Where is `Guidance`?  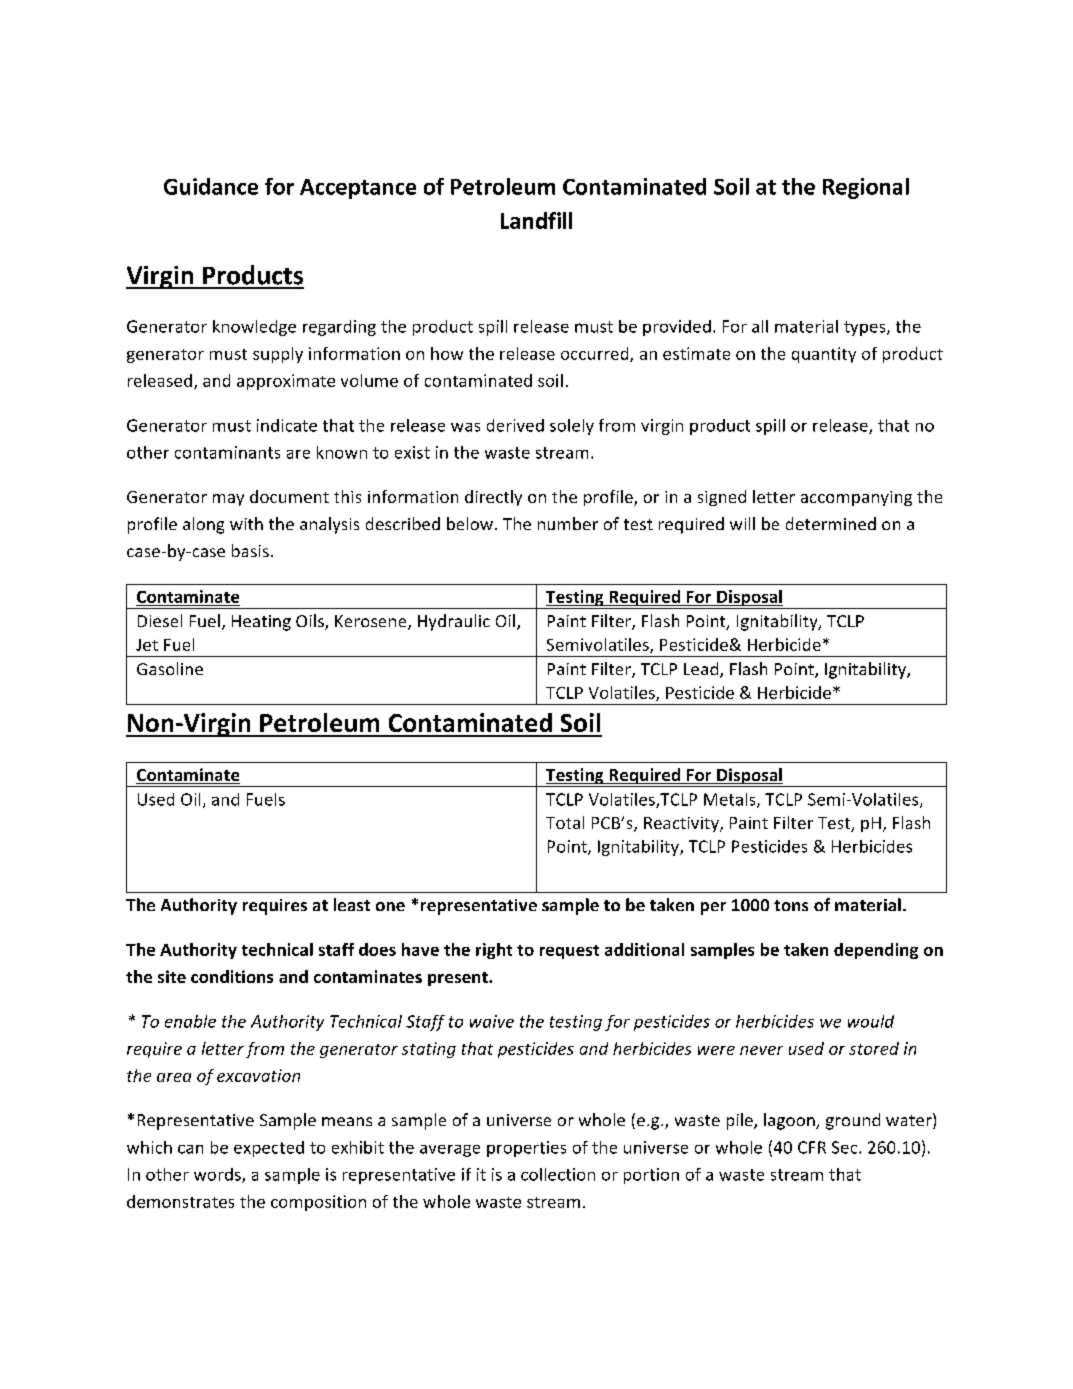
Guidance is located at coordinates (211, 186).
